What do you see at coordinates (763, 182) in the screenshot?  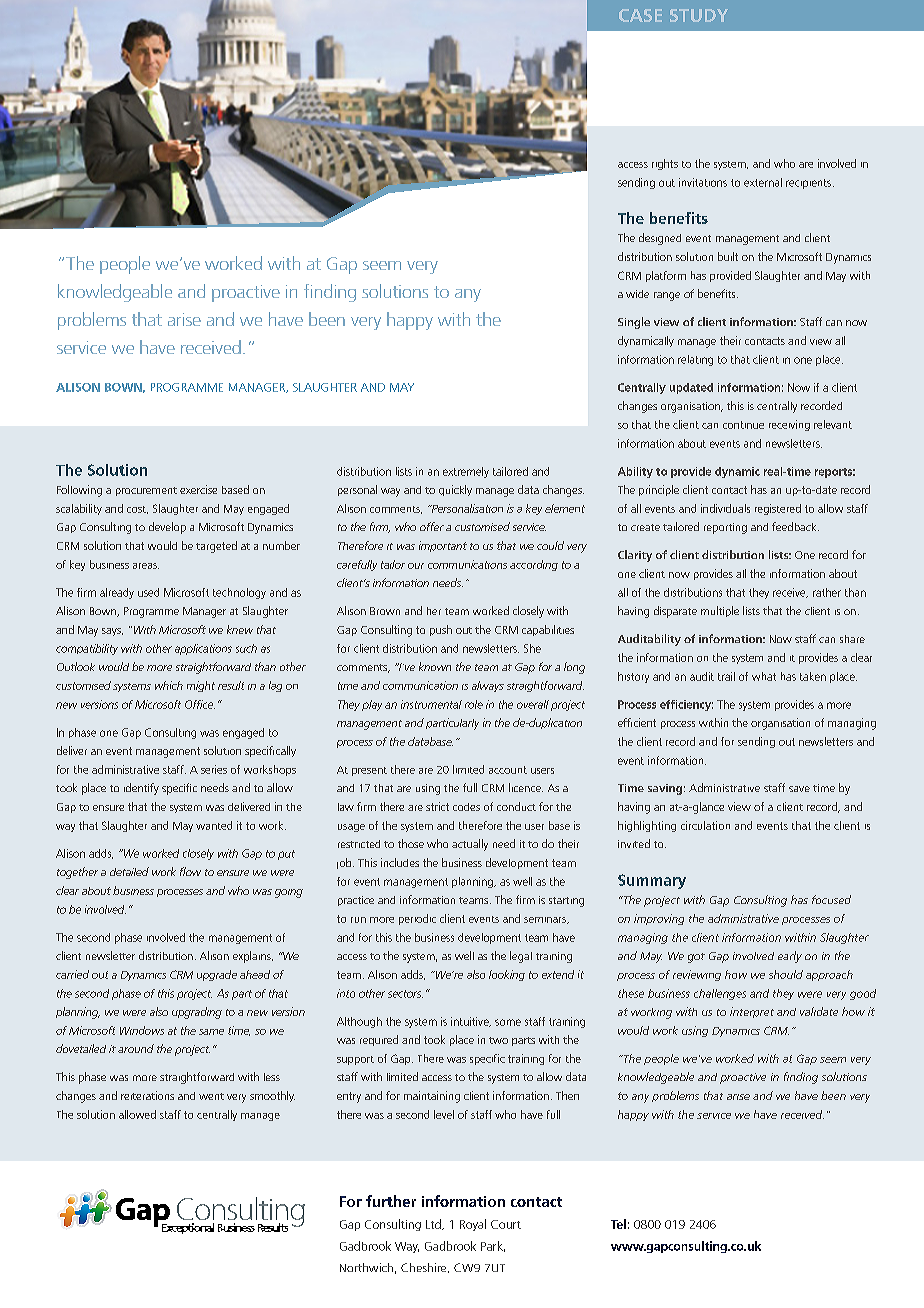 I see `external` at bounding box center [763, 182].
